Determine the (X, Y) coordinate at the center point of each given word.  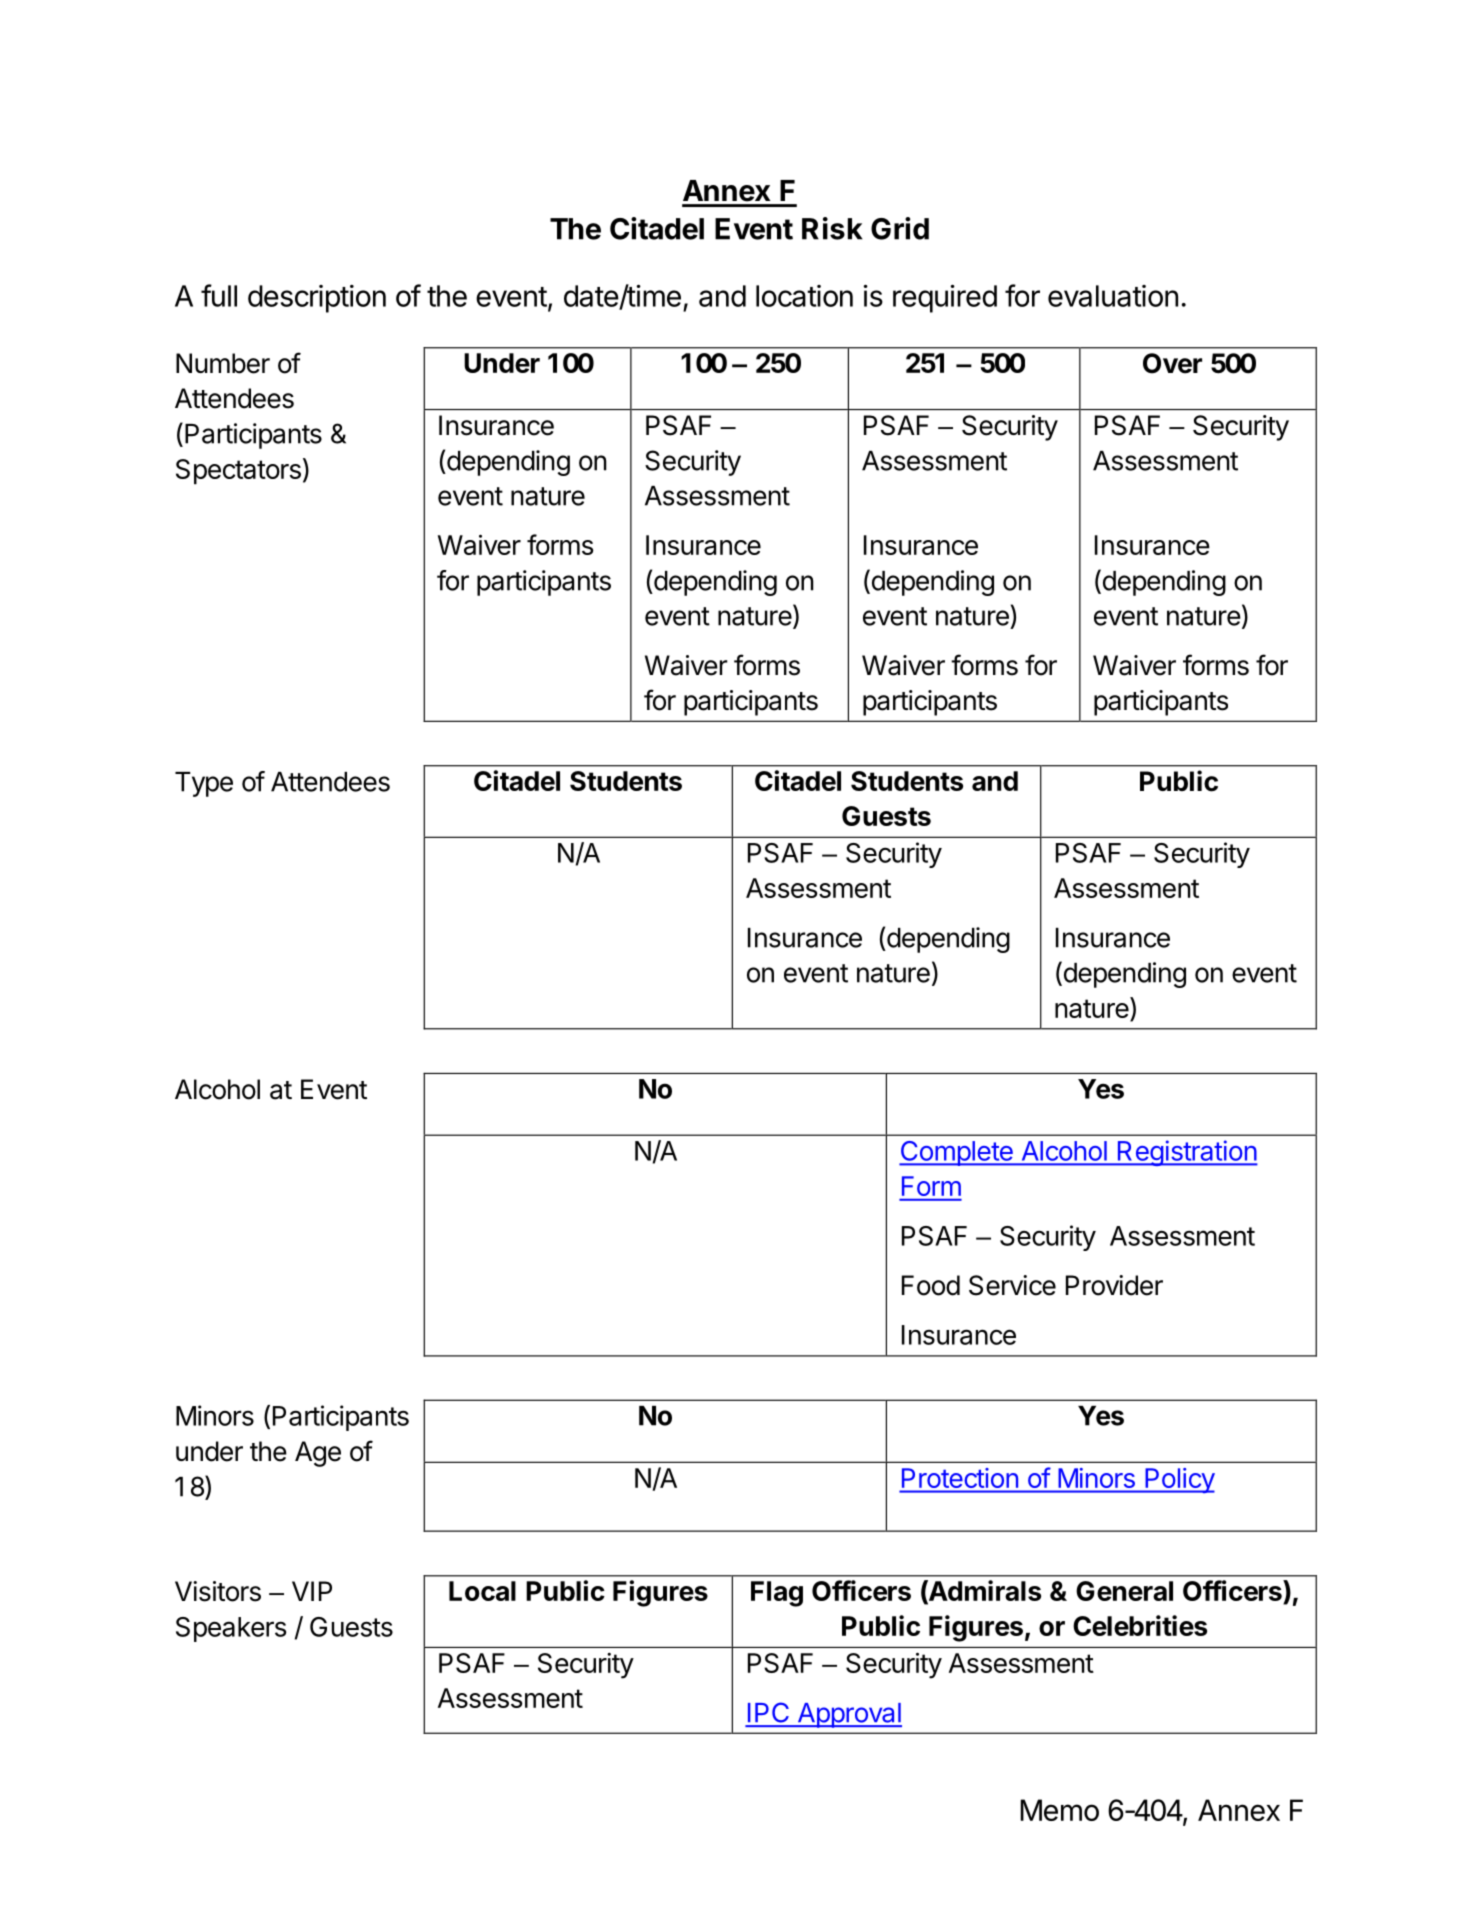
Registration (1186, 1153)
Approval (848, 1715)
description (317, 299)
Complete (957, 1153)
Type (204, 784)
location (804, 296)
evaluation (1113, 296)
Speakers (231, 1629)
